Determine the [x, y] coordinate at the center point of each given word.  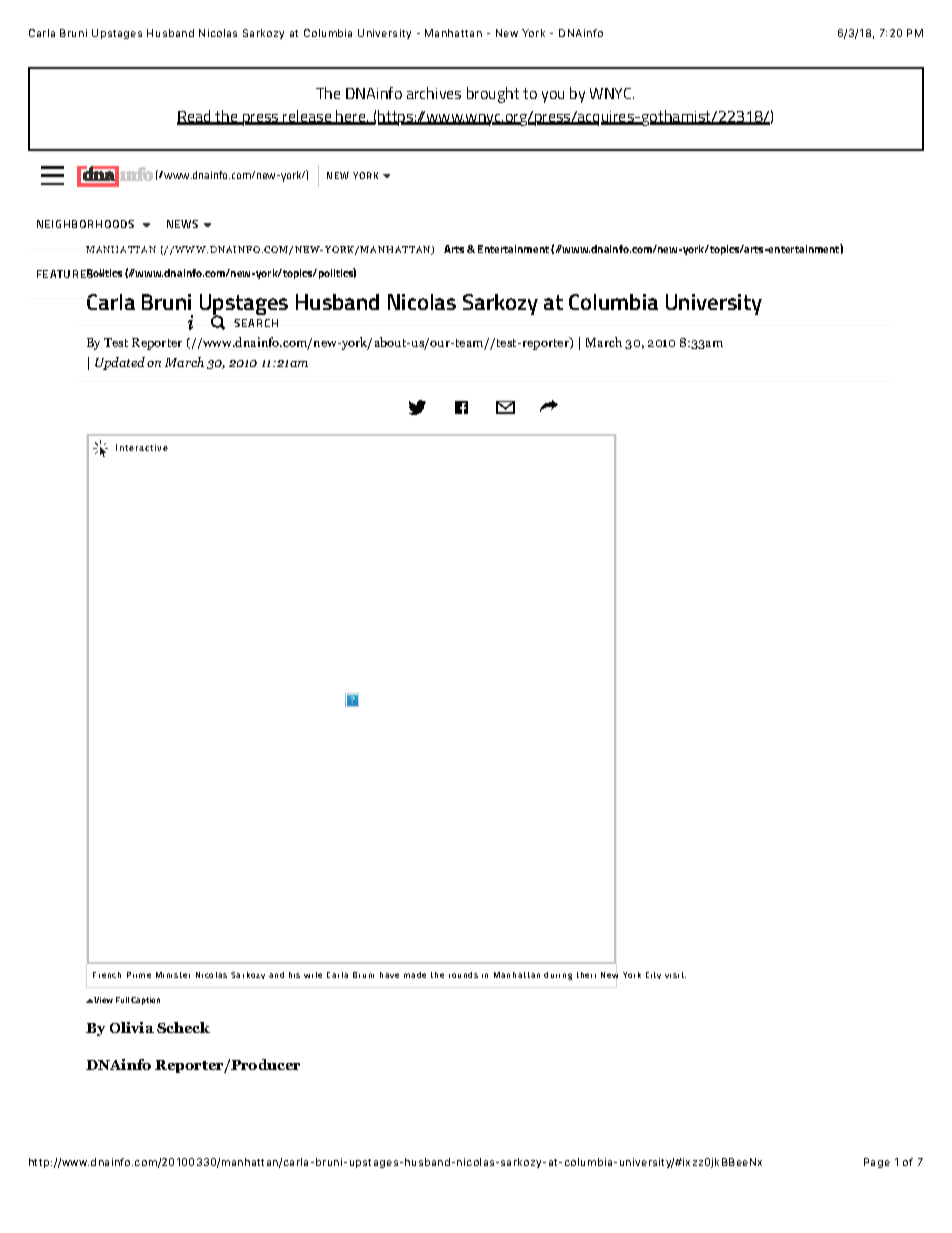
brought [493, 95]
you [553, 97]
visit [675, 975]
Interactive [142, 447]
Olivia [132, 1027]
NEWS [182, 224]
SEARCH [256, 323]
